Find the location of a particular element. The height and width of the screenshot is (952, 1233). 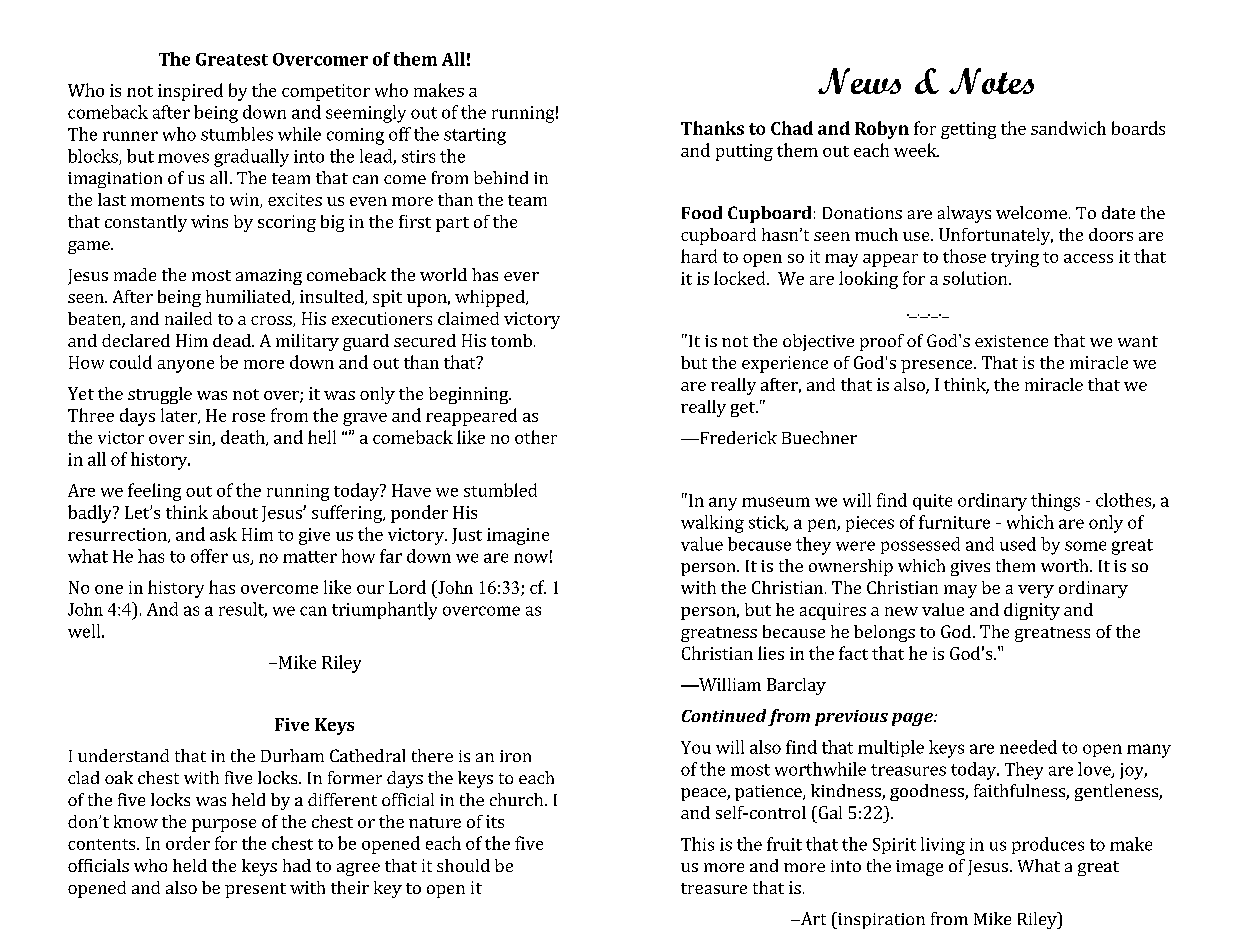

present is located at coordinates (255, 890).
